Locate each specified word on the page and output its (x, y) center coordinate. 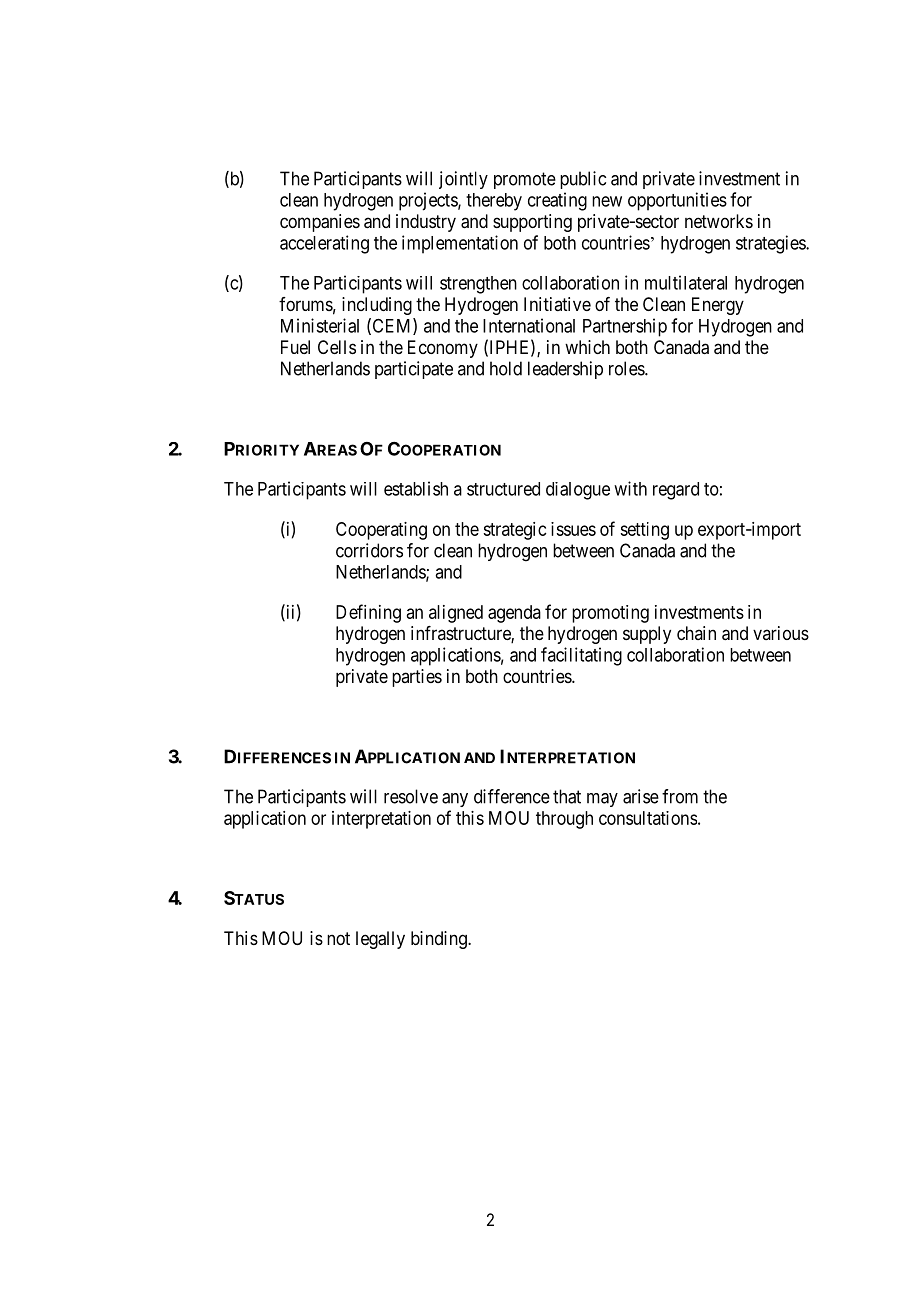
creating (557, 201)
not (338, 938)
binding (440, 940)
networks (719, 221)
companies (320, 223)
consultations (648, 818)
